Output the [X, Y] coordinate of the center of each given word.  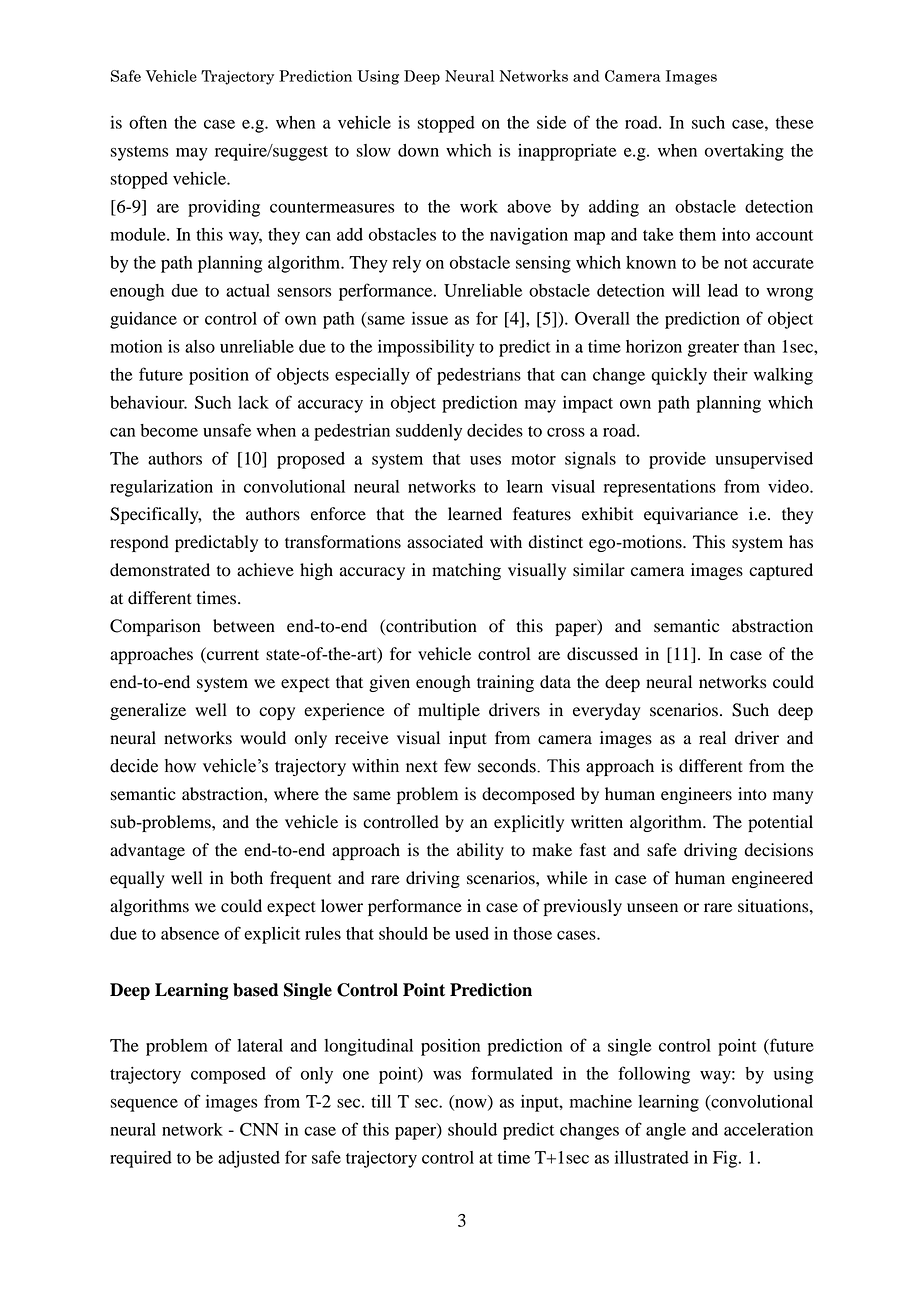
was [447, 1075]
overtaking [744, 152]
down [418, 150]
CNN [259, 1129]
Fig [726, 1159]
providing [224, 208]
